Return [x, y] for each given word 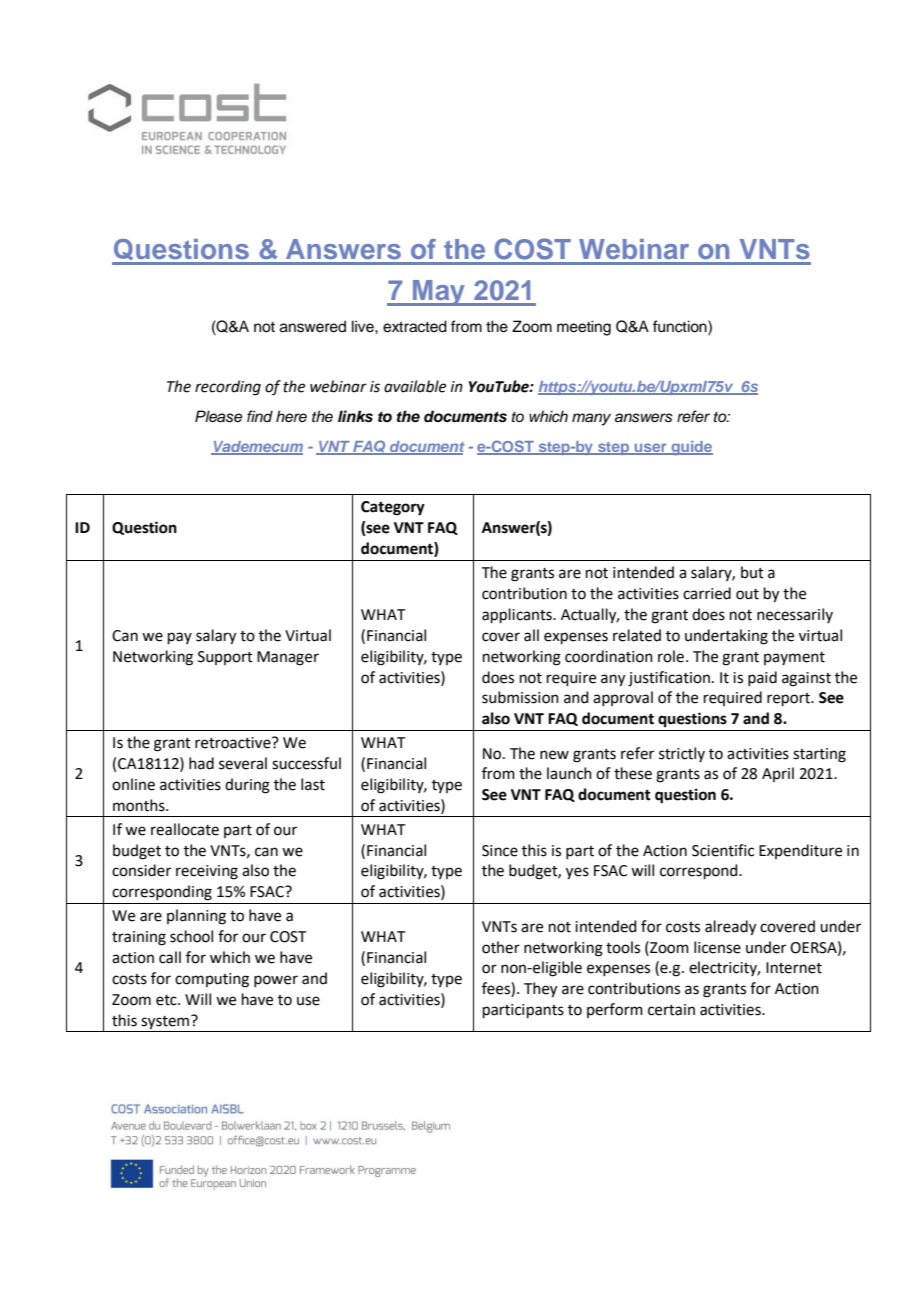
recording [228, 388]
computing [212, 980]
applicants [518, 615]
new [554, 755]
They [540, 990]
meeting [584, 328]
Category [393, 508]
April [778, 774]
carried [707, 593]
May [439, 293]
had [201, 763]
